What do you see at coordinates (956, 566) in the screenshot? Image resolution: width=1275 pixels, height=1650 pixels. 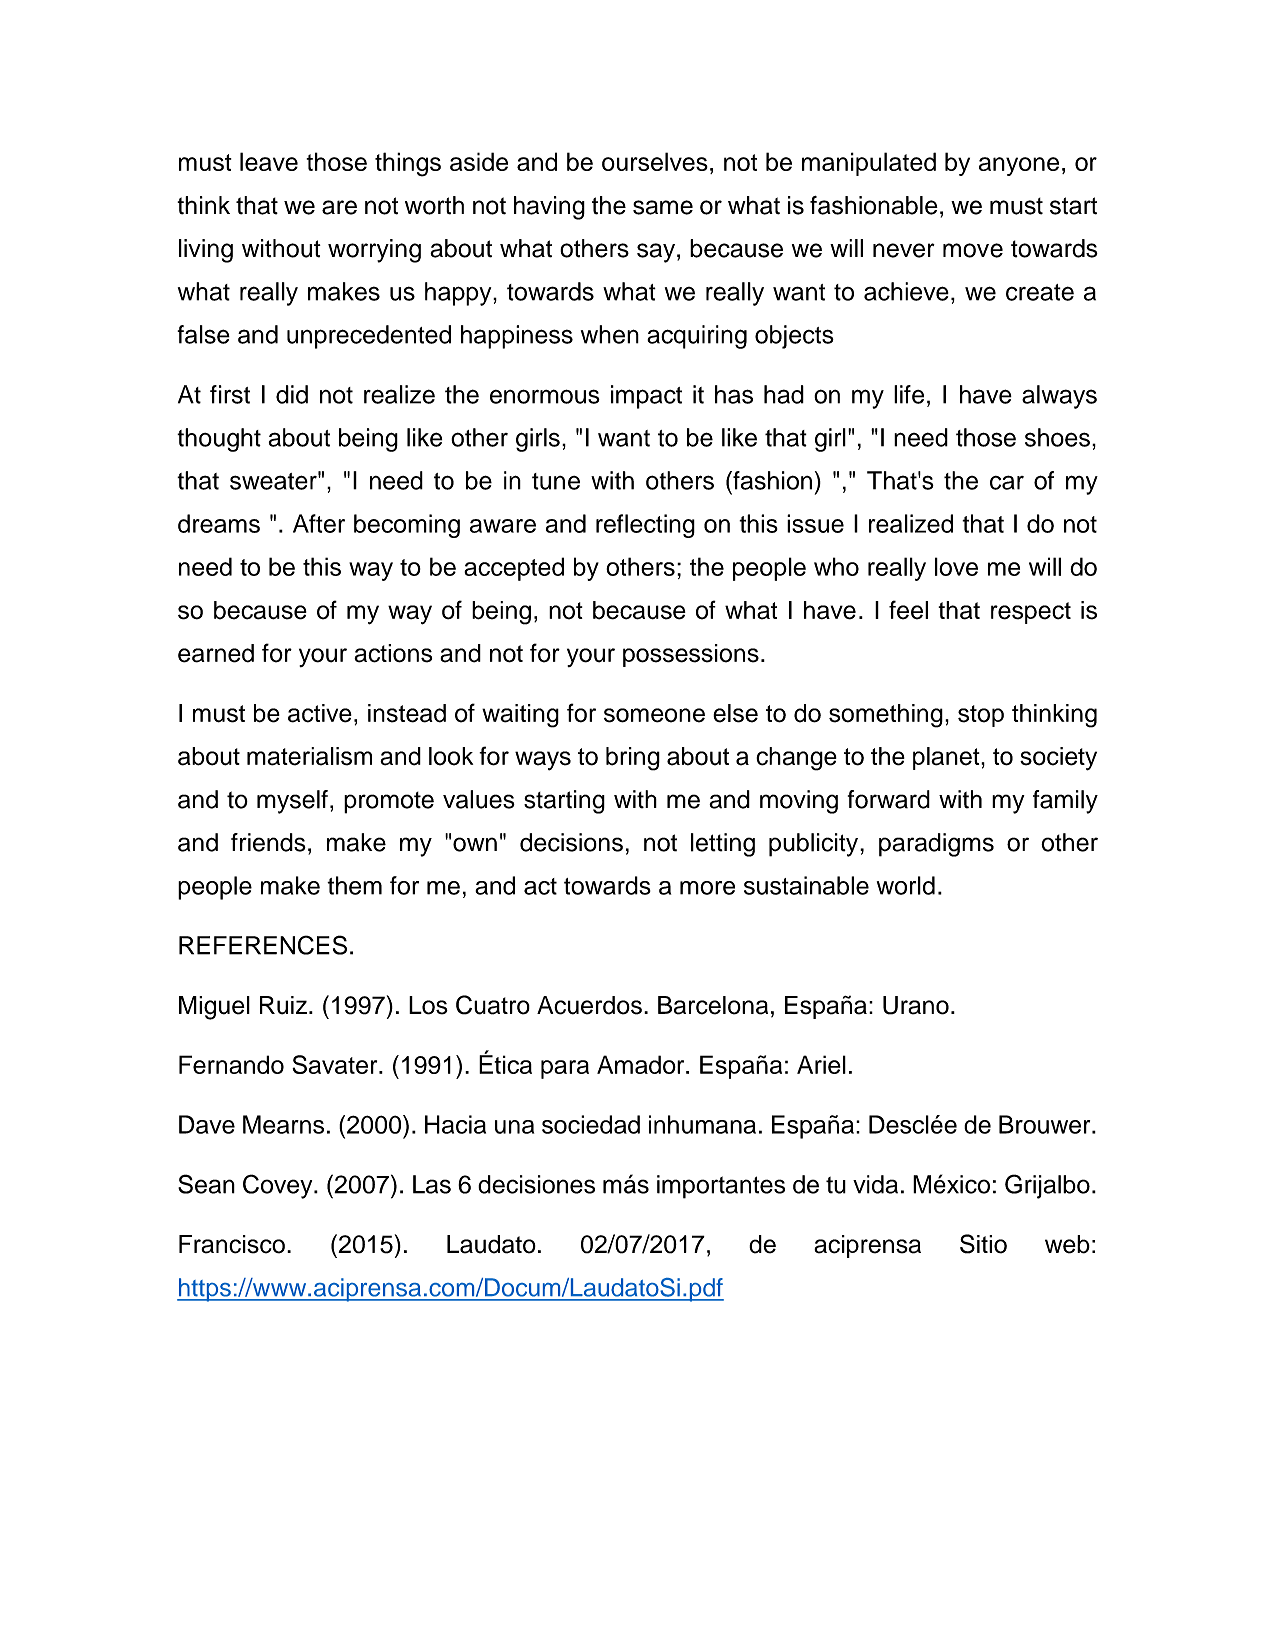 I see `love` at bounding box center [956, 566].
